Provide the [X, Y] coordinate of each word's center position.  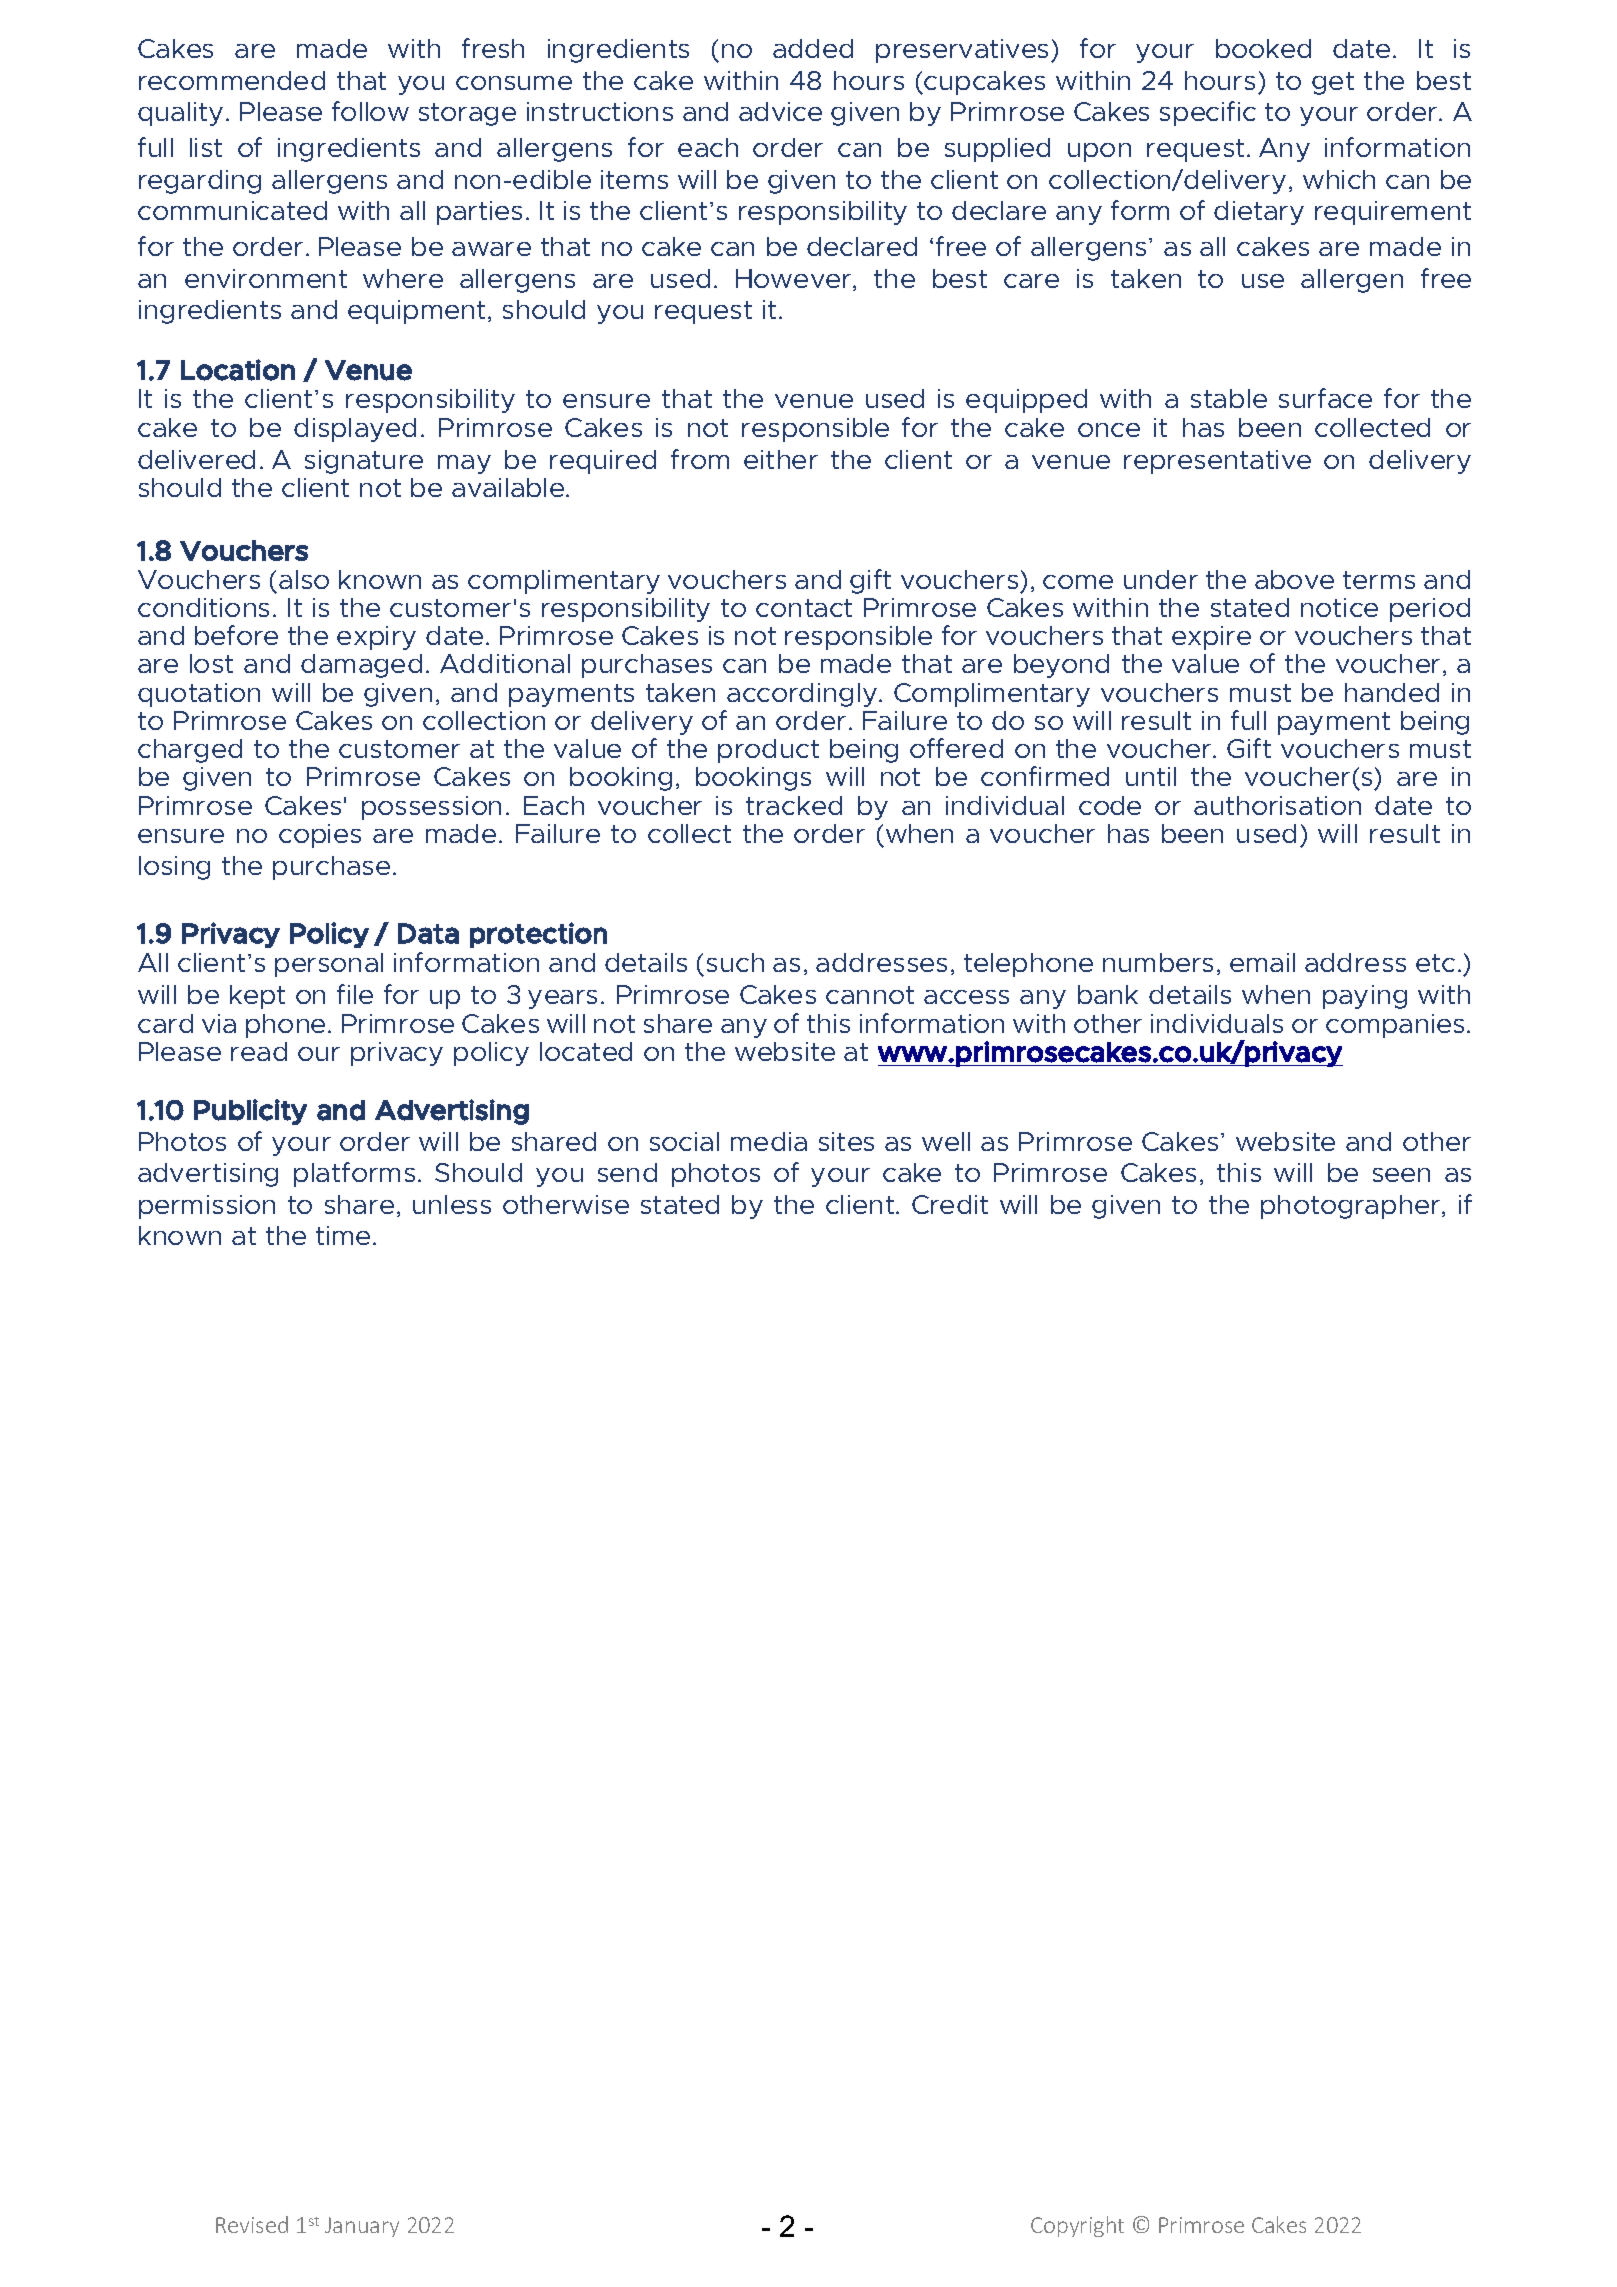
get [1333, 83]
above [1294, 579]
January [362, 2227]
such [735, 962]
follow [370, 111]
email [1262, 962]
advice [780, 111]
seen [1401, 1175]
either [781, 459]
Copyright [1077, 2226]
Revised [252, 2224]
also [304, 579]
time [343, 1235]
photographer [1350, 1207]
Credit [950, 1204]
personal [329, 965]
